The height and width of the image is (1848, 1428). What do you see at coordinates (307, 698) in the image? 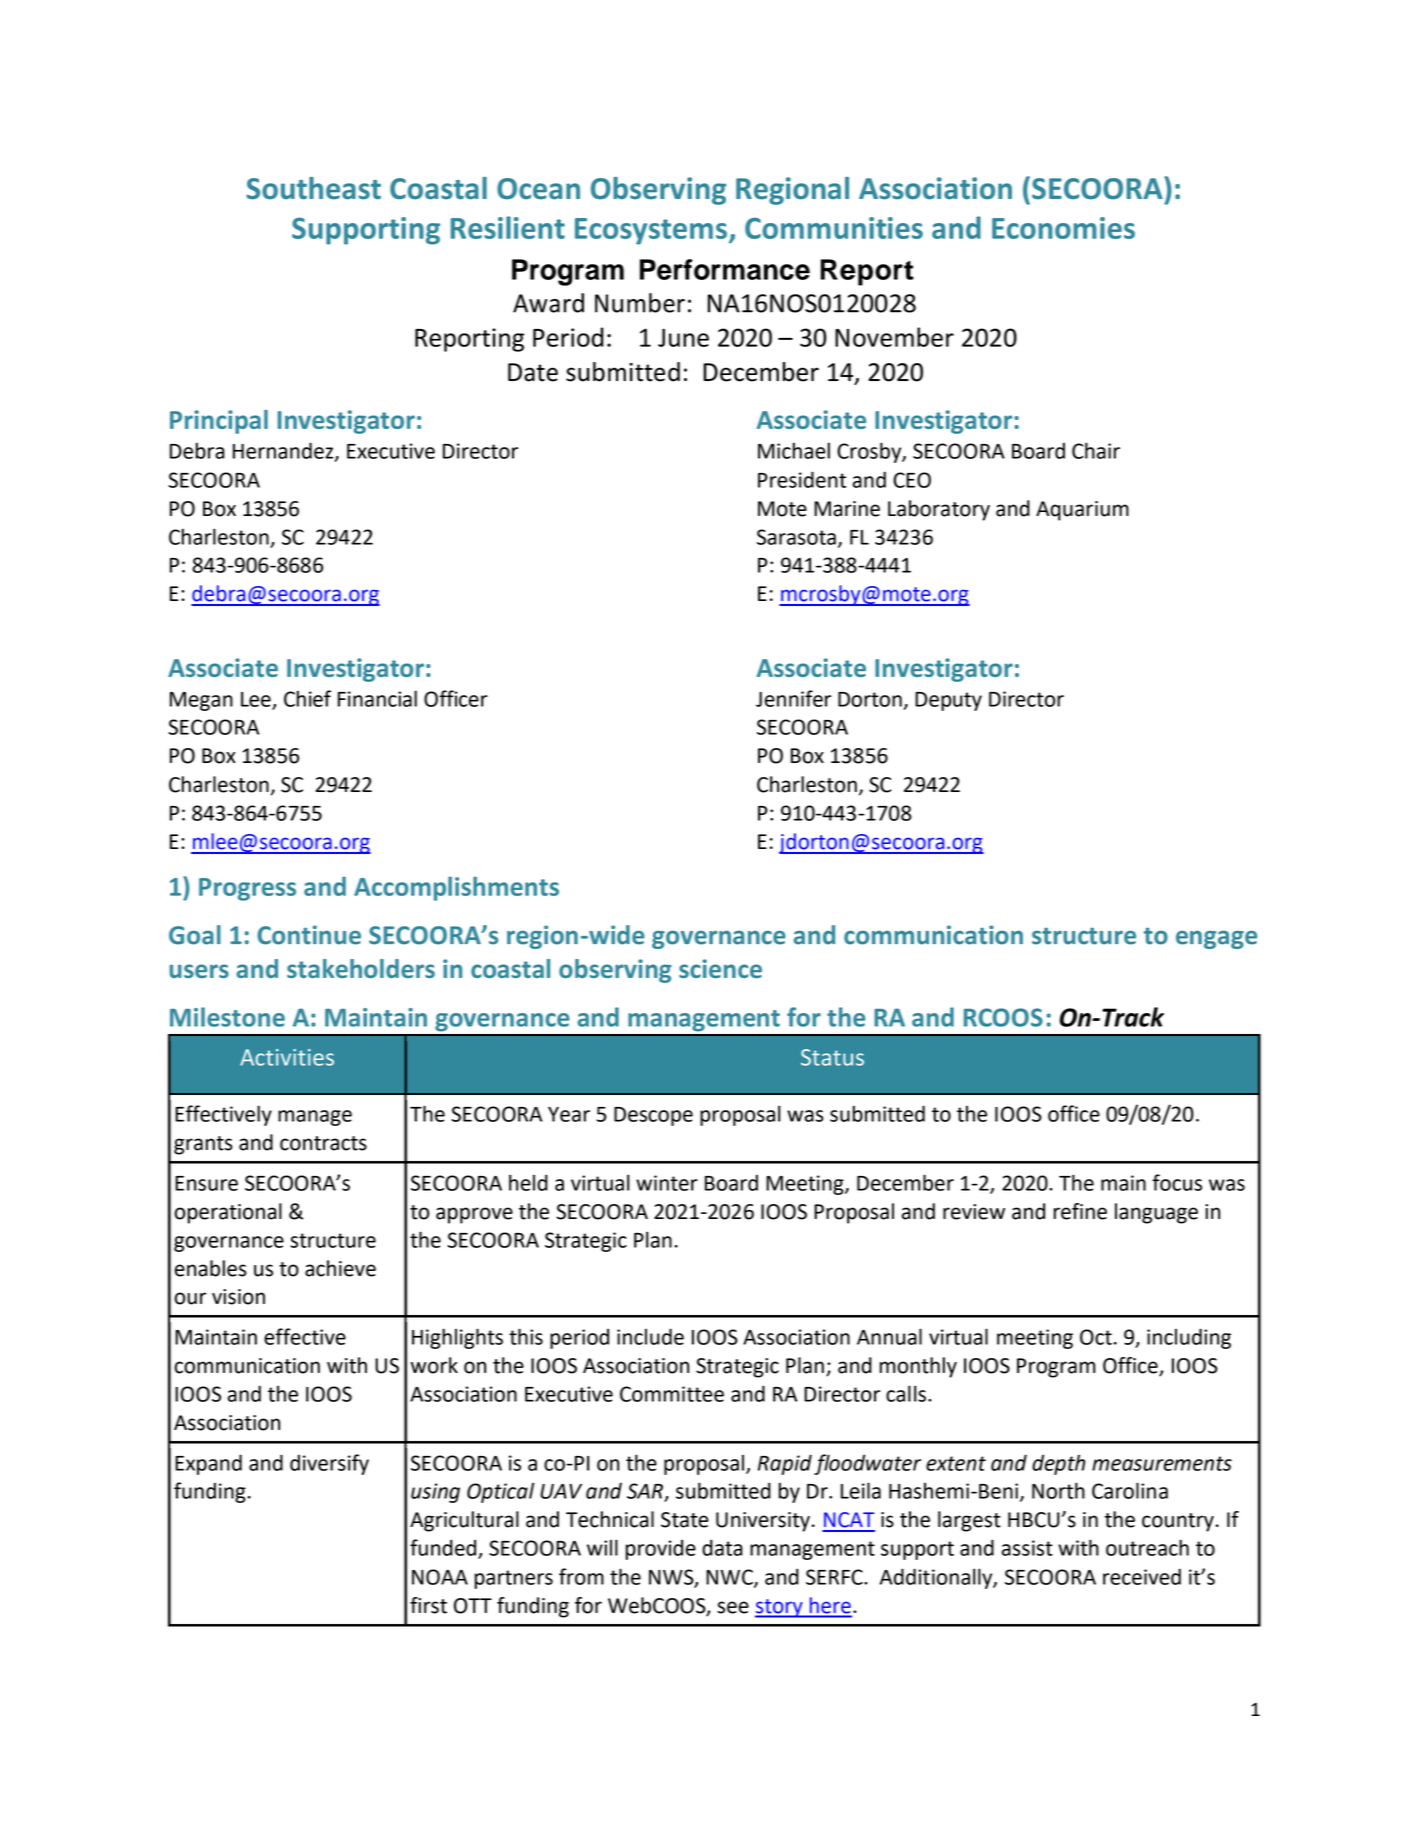
I see `Chief` at bounding box center [307, 698].
